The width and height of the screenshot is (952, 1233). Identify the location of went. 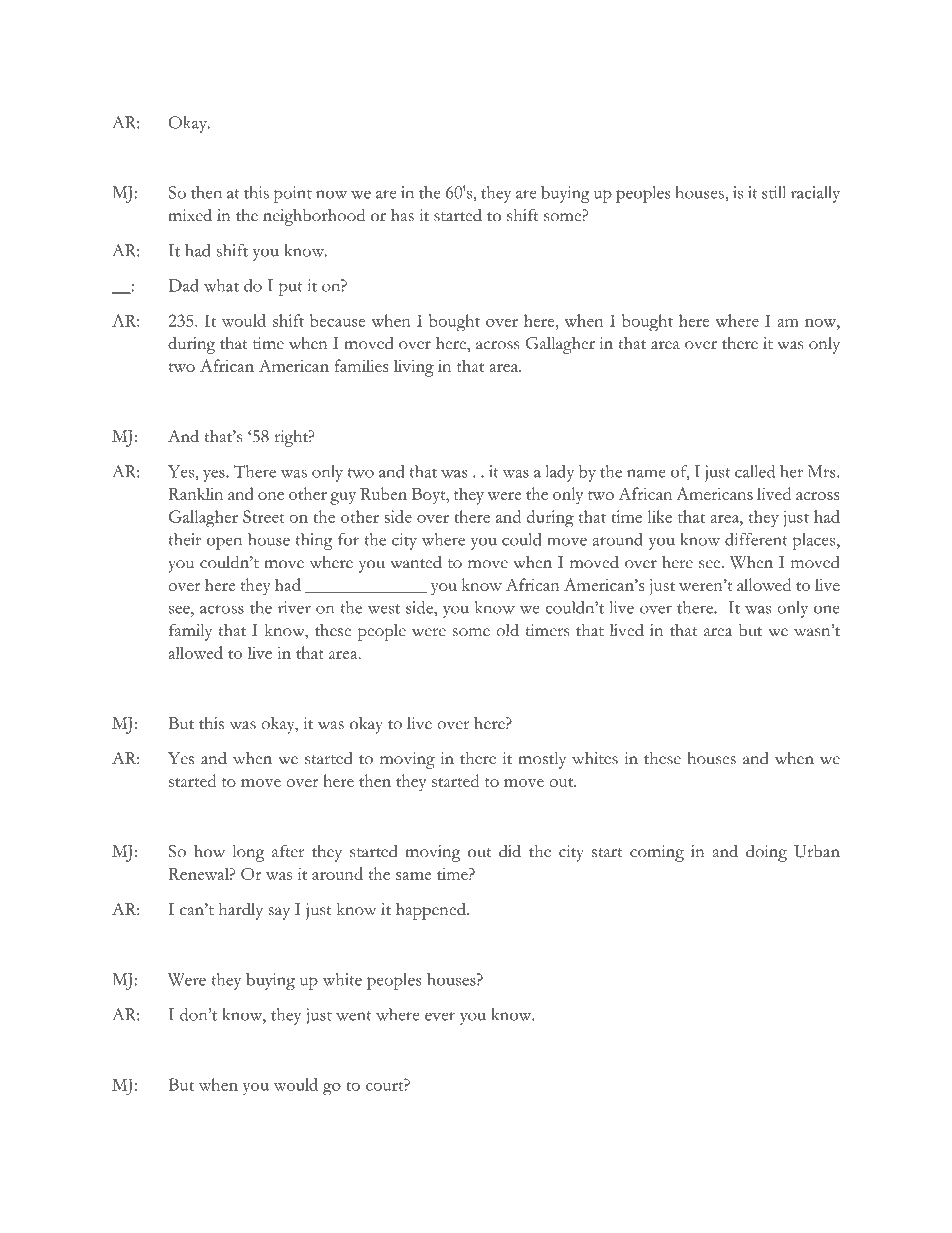
(354, 1016).
